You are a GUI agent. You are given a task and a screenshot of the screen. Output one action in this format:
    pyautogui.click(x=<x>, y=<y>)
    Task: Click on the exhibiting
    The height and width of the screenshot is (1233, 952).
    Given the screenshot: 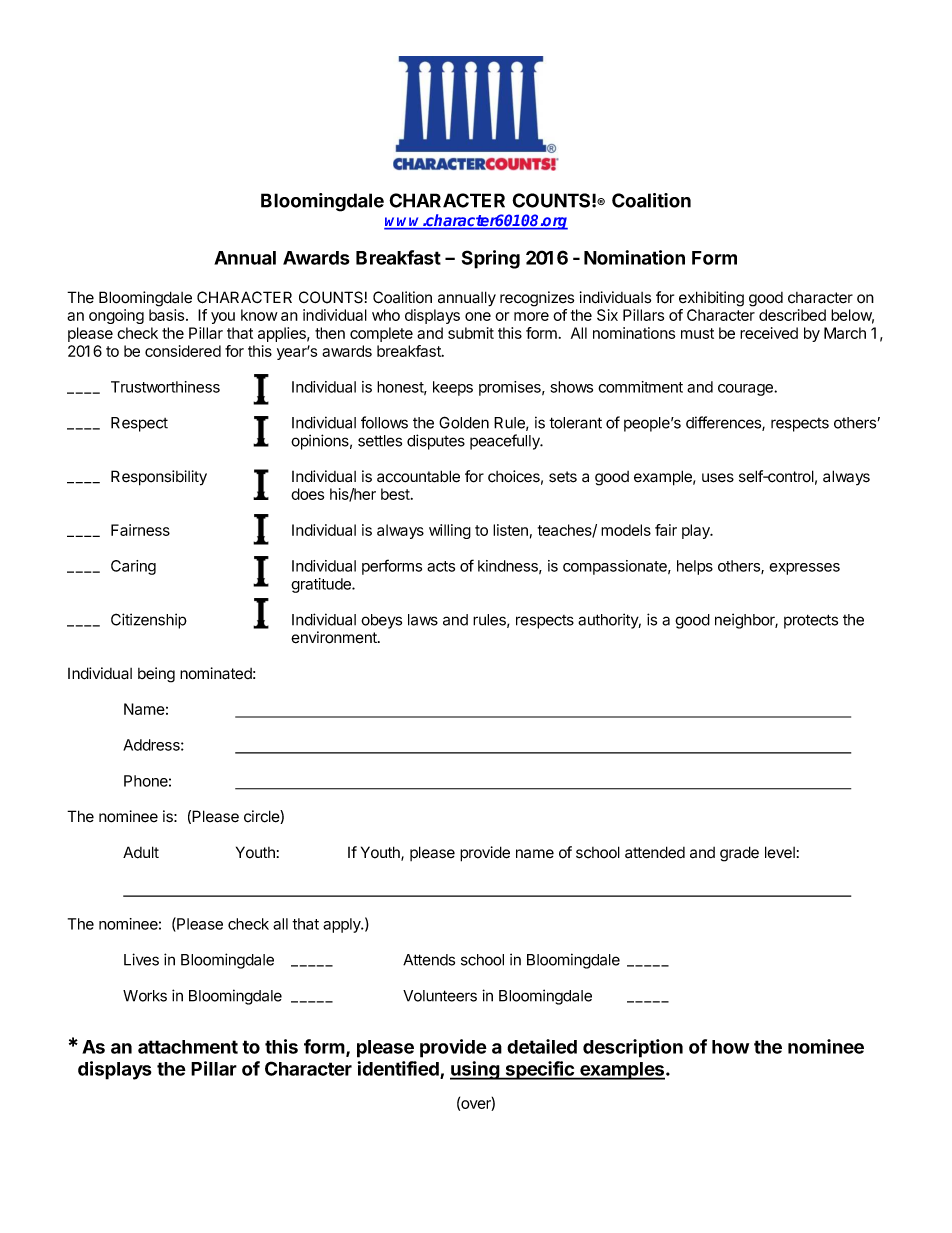 What is the action you would take?
    pyautogui.click(x=711, y=299)
